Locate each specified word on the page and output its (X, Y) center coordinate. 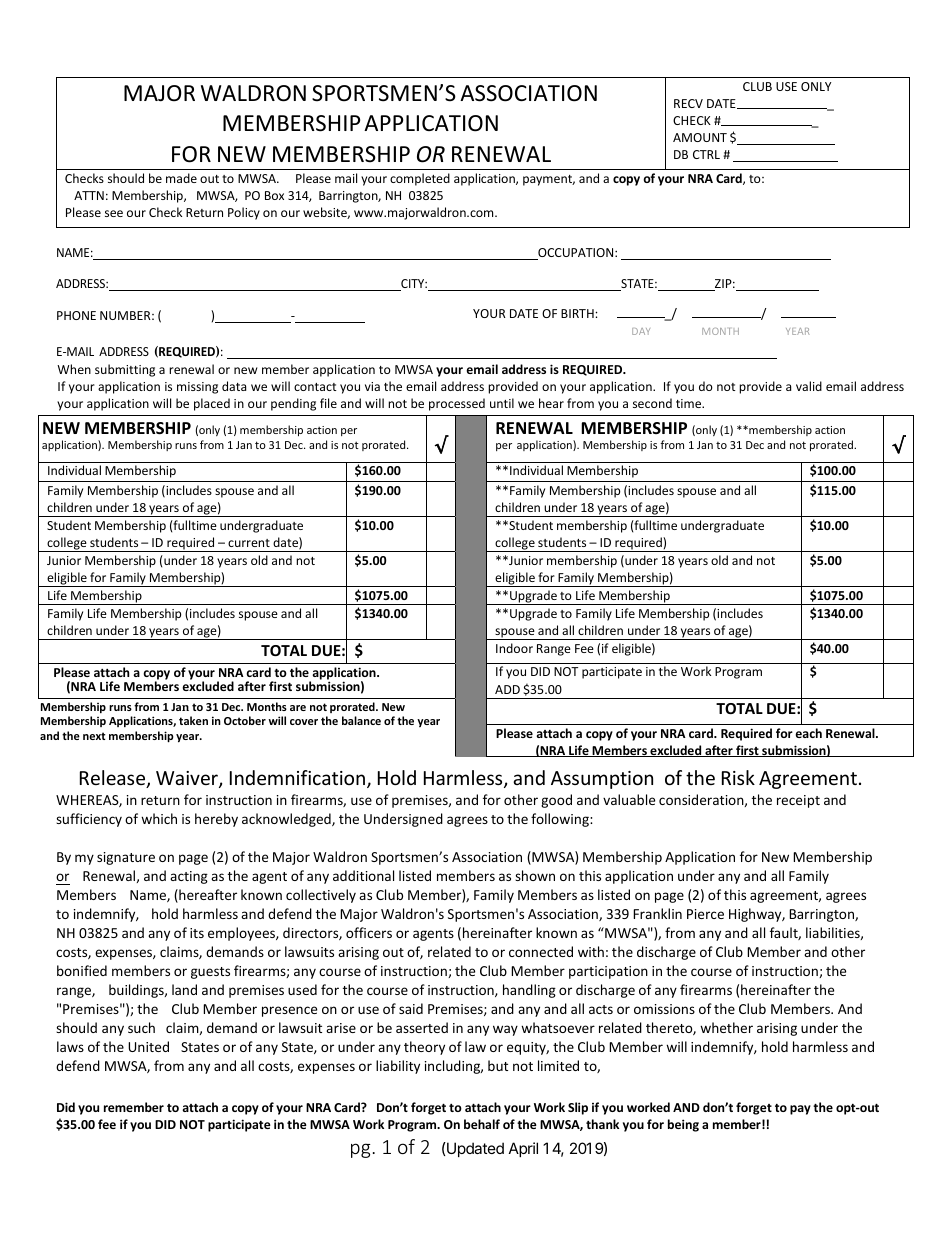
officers (369, 932)
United (148, 1046)
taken (193, 720)
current (249, 543)
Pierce (705, 914)
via (372, 386)
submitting (125, 370)
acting (189, 877)
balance (361, 720)
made (181, 178)
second (652, 403)
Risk (738, 777)
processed (457, 404)
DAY (641, 331)
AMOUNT (700, 137)
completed (420, 179)
